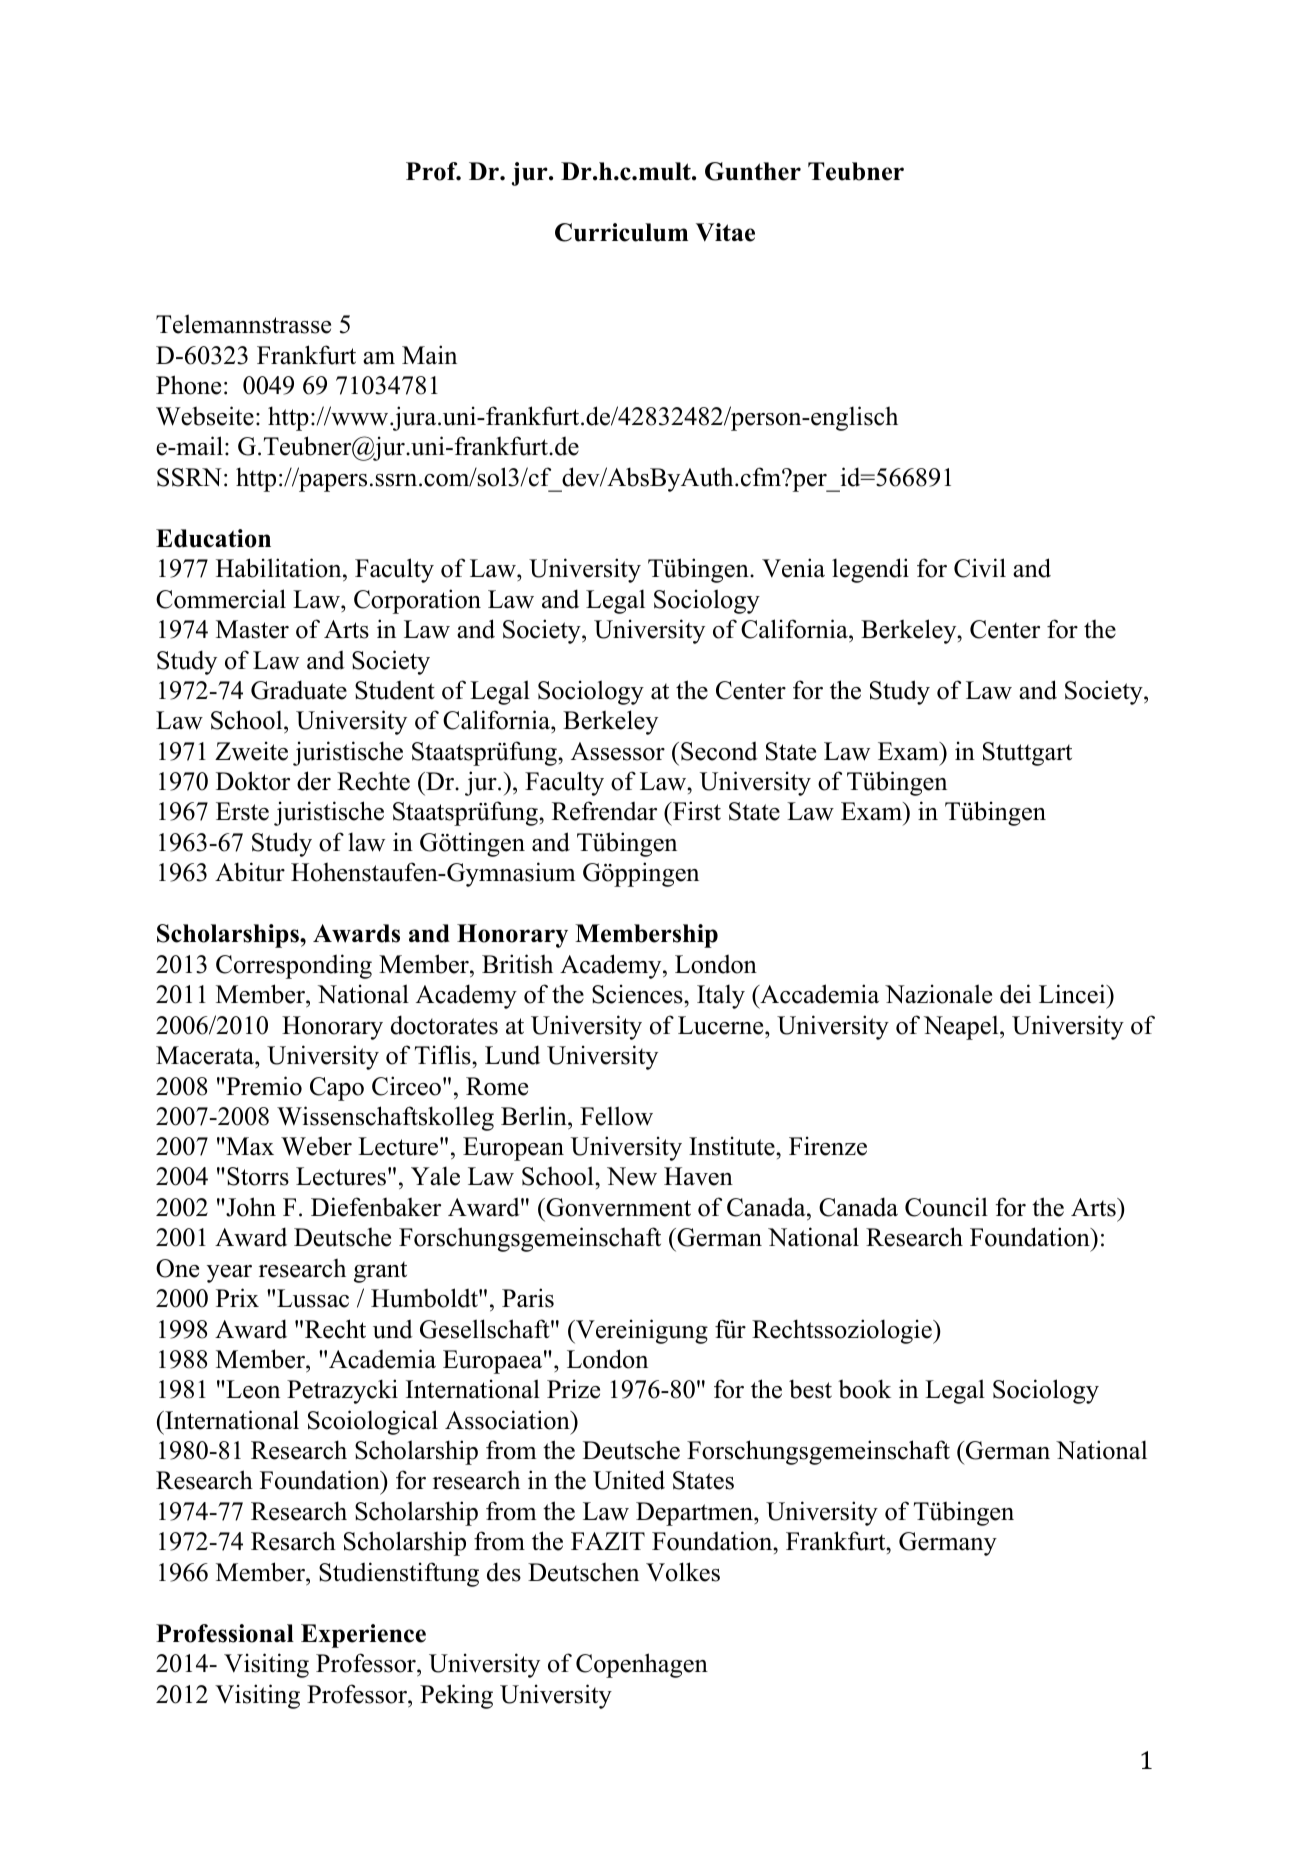  What do you see at coordinates (417, 601) in the screenshot?
I see `Corporation` at bounding box center [417, 601].
